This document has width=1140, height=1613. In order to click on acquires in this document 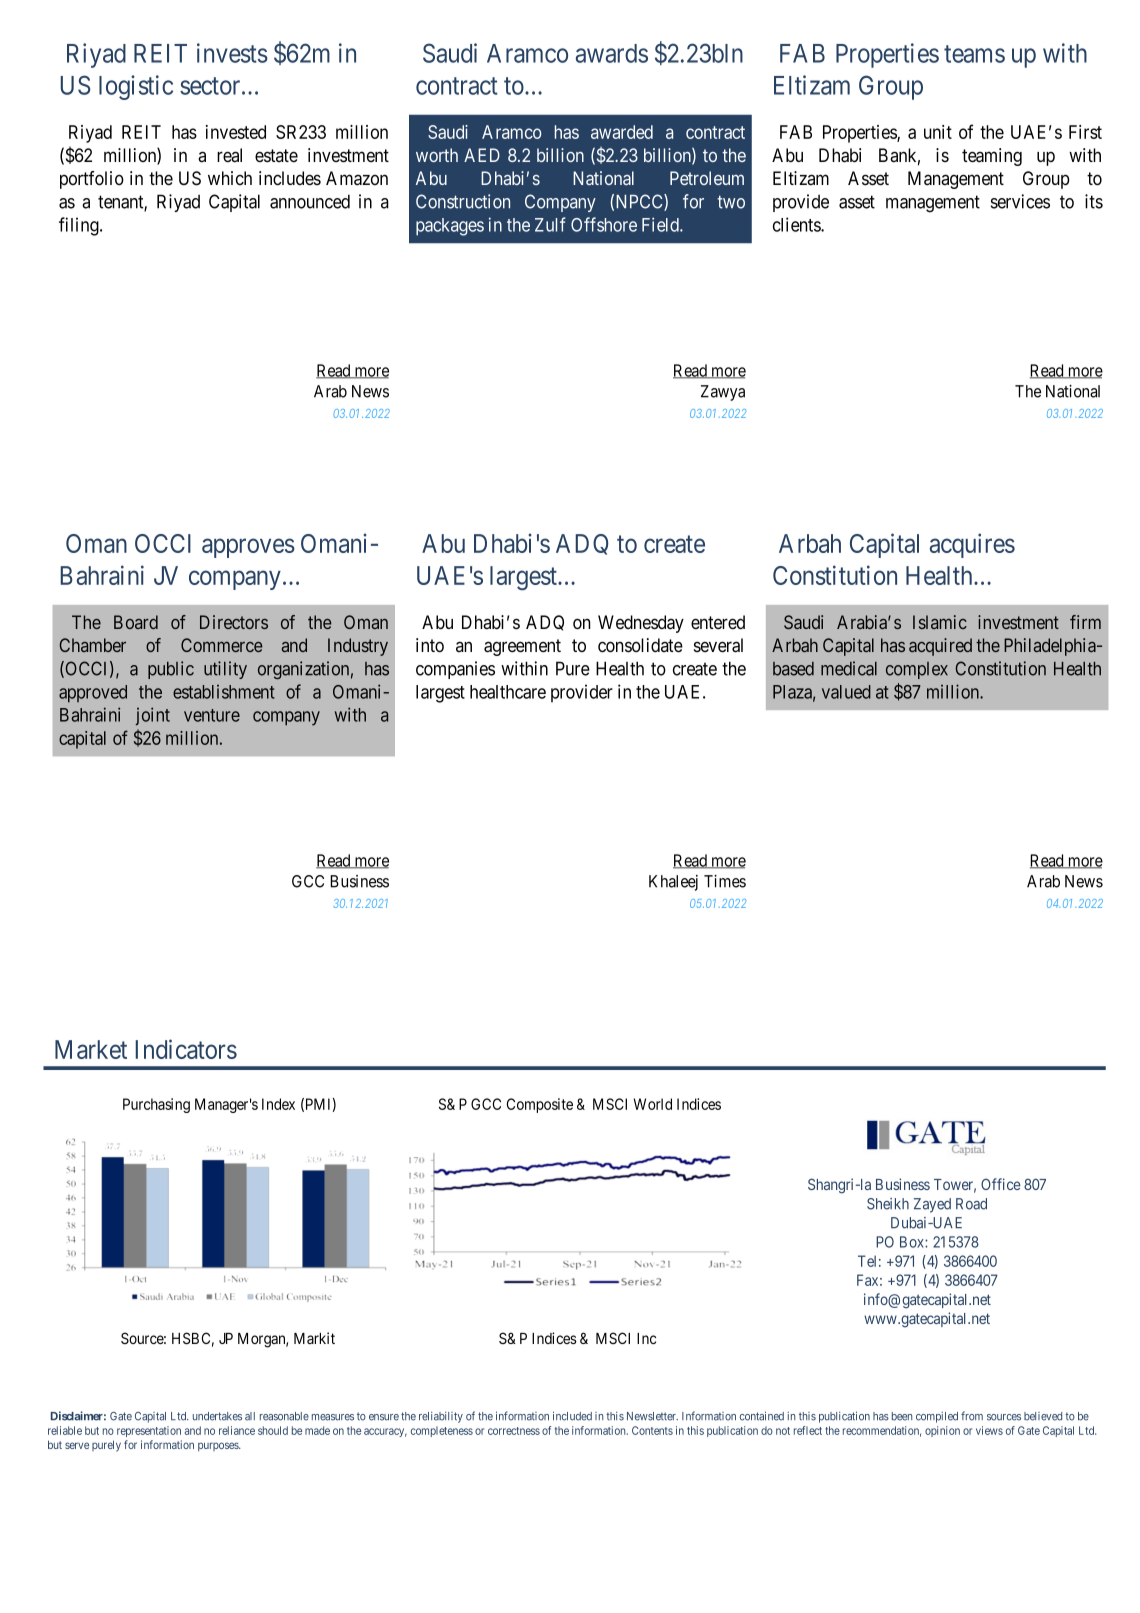, I will do `click(972, 545)`.
